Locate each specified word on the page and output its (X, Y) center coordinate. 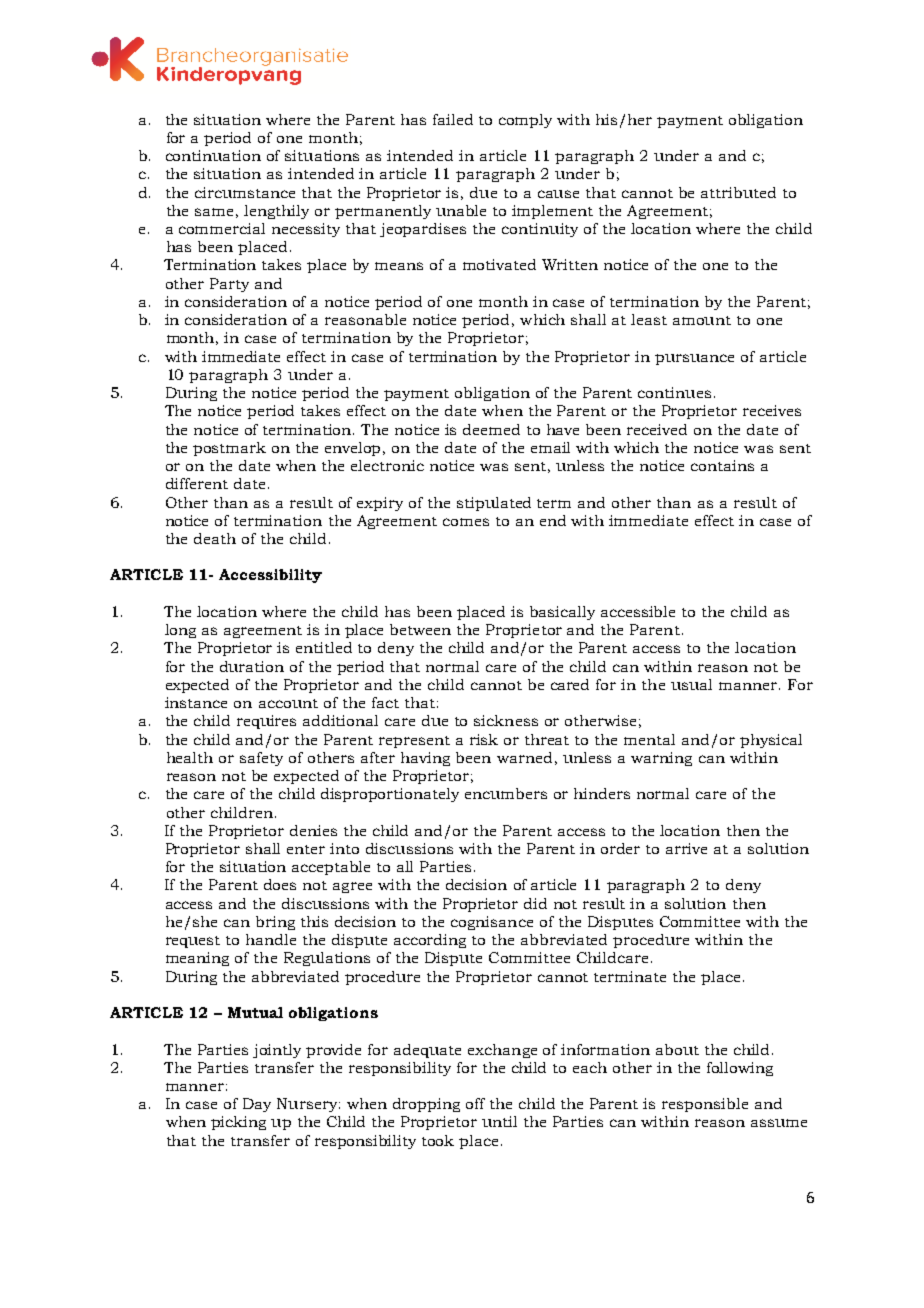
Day (257, 1105)
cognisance (492, 923)
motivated (499, 264)
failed (453, 119)
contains (722, 465)
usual (691, 684)
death (215, 538)
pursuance (694, 359)
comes (466, 522)
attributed (738, 192)
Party (229, 285)
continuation (213, 155)
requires (266, 722)
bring (275, 923)
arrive (686, 848)
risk (484, 739)
